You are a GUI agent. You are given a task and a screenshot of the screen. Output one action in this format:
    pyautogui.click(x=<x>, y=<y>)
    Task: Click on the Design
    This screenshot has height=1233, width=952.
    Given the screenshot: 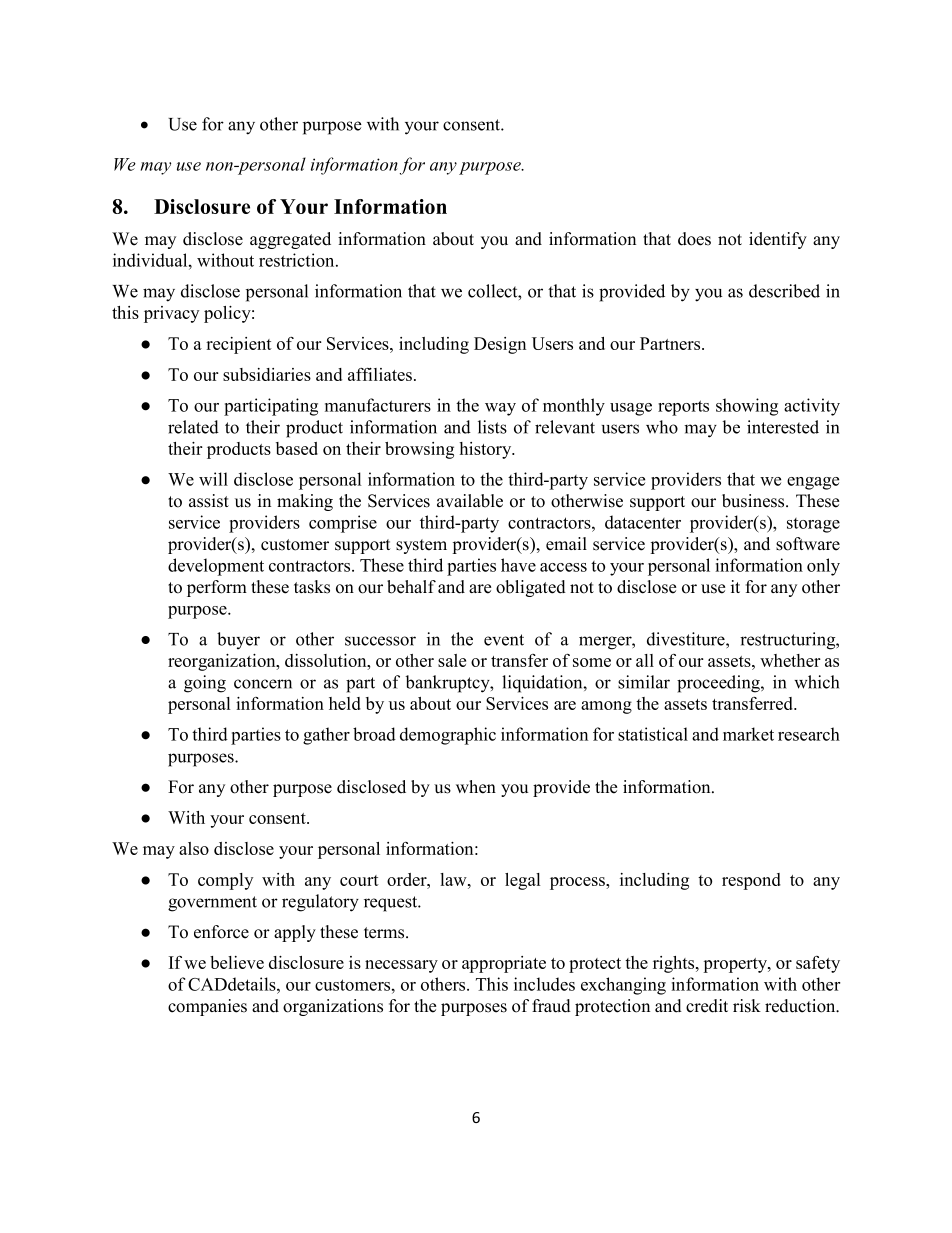 What is the action you would take?
    pyautogui.click(x=500, y=345)
